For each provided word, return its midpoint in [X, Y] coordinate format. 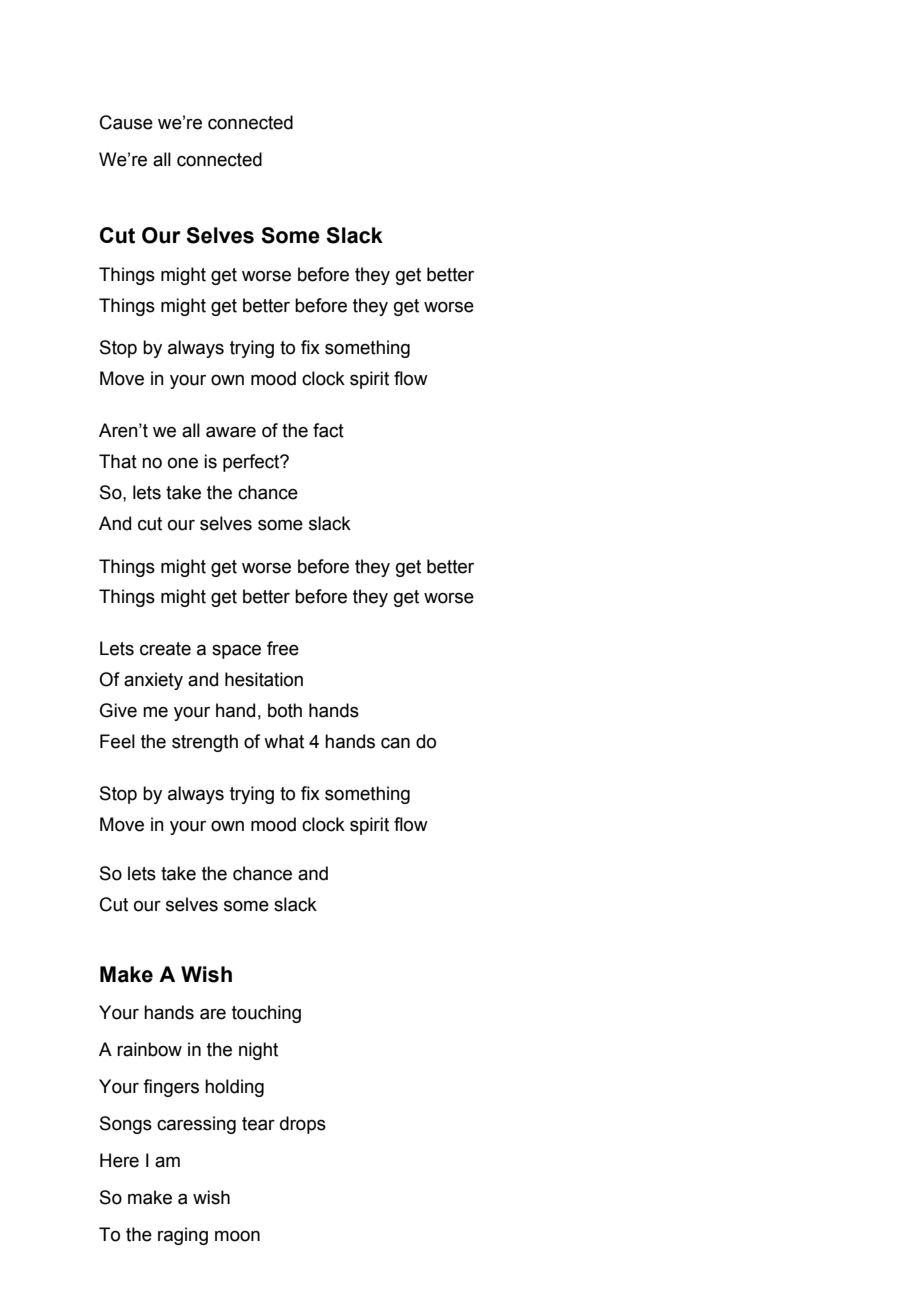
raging [183, 1236]
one [183, 463]
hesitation [264, 679]
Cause [126, 122]
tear [258, 1124]
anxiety [153, 681]
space [236, 651]
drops [303, 1125]
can [395, 743]
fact [328, 430]
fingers [171, 1088]
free [283, 648]
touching [266, 1014]
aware [231, 432]
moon [237, 1236]
